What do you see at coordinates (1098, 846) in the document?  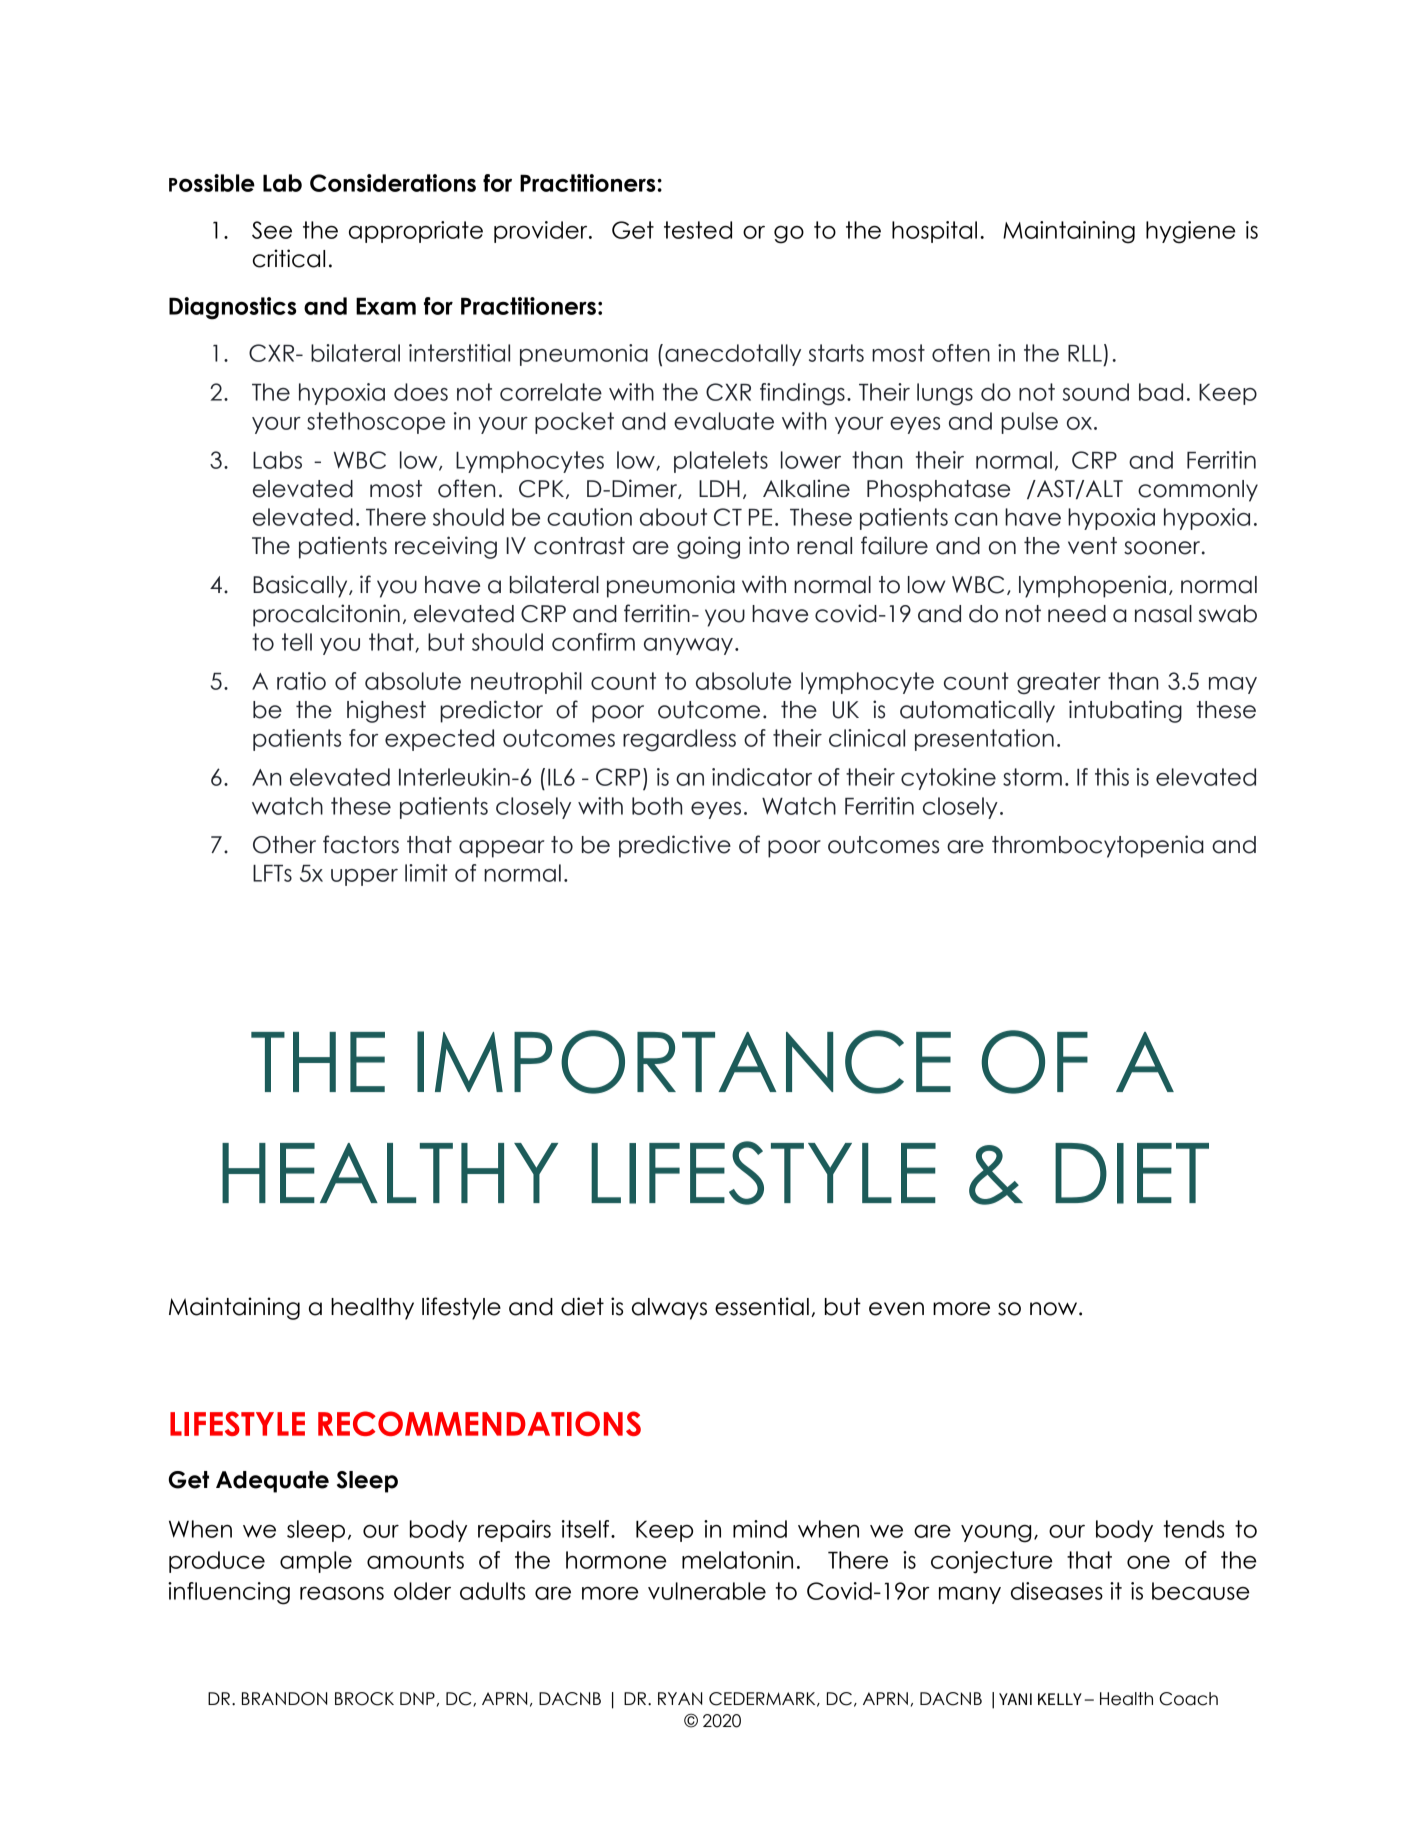 I see `thrombocytopenia` at bounding box center [1098, 846].
